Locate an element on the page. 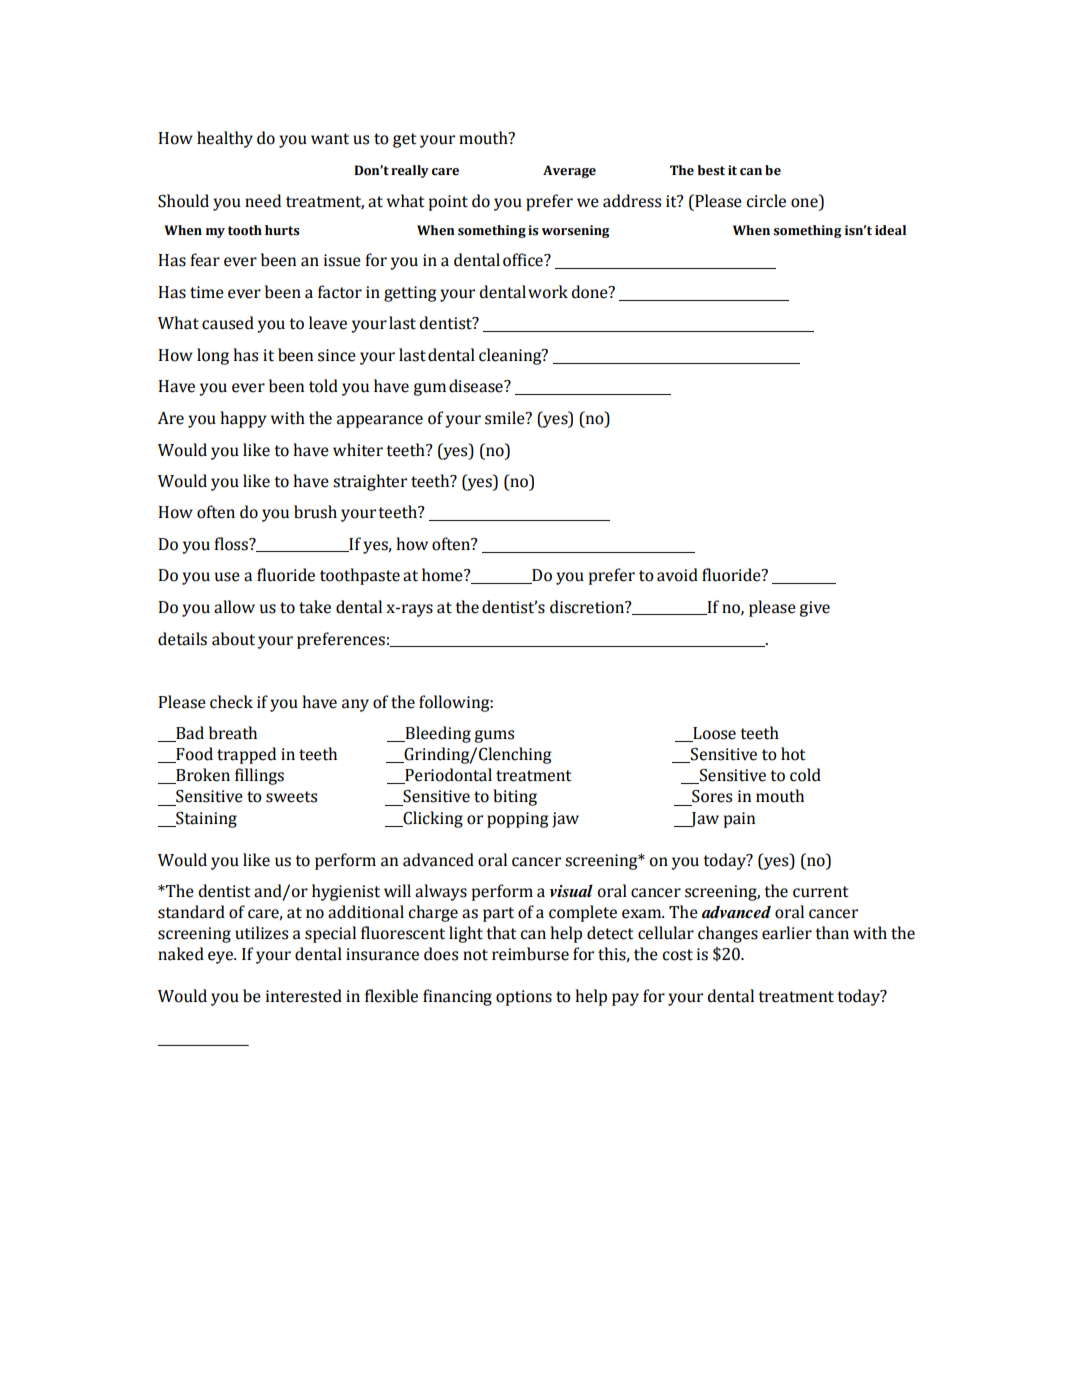 The height and width of the page is (1389, 1073). reimburse is located at coordinates (530, 954).
